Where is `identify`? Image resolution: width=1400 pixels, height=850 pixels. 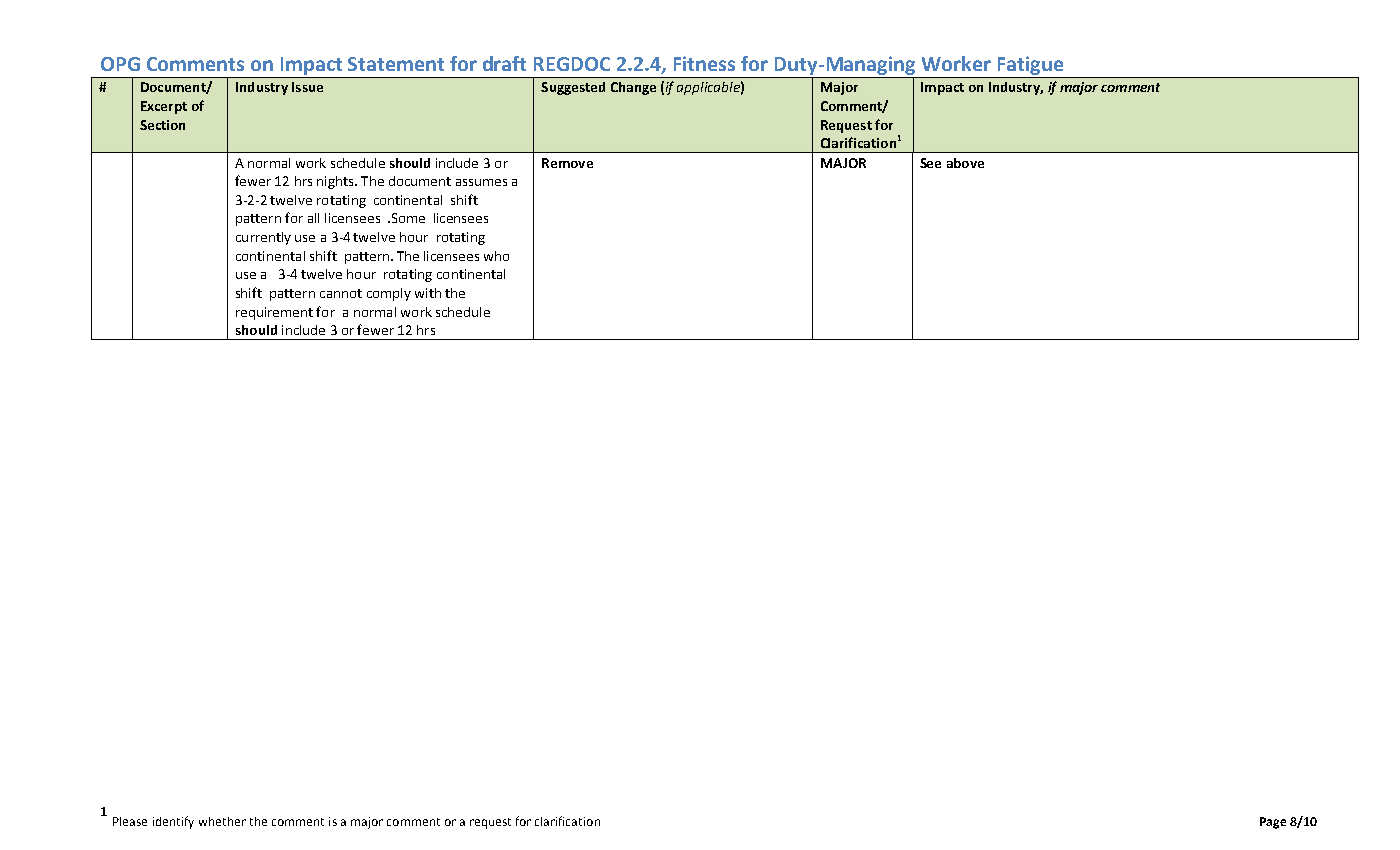
identify is located at coordinates (173, 822).
